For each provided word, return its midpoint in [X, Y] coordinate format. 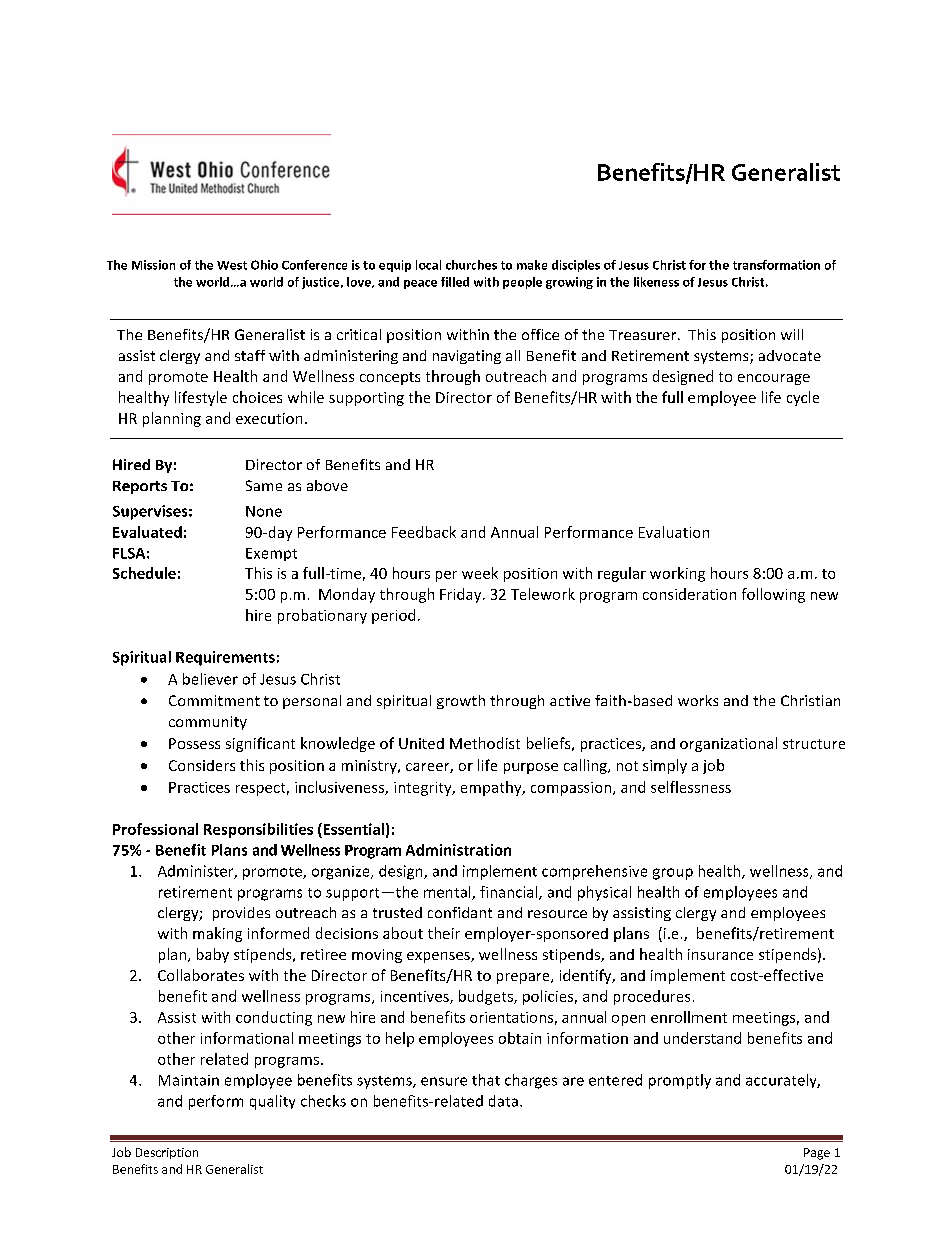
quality [272, 1102]
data [503, 1101]
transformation [776, 265]
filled [455, 282]
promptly [680, 1081]
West [232, 265]
